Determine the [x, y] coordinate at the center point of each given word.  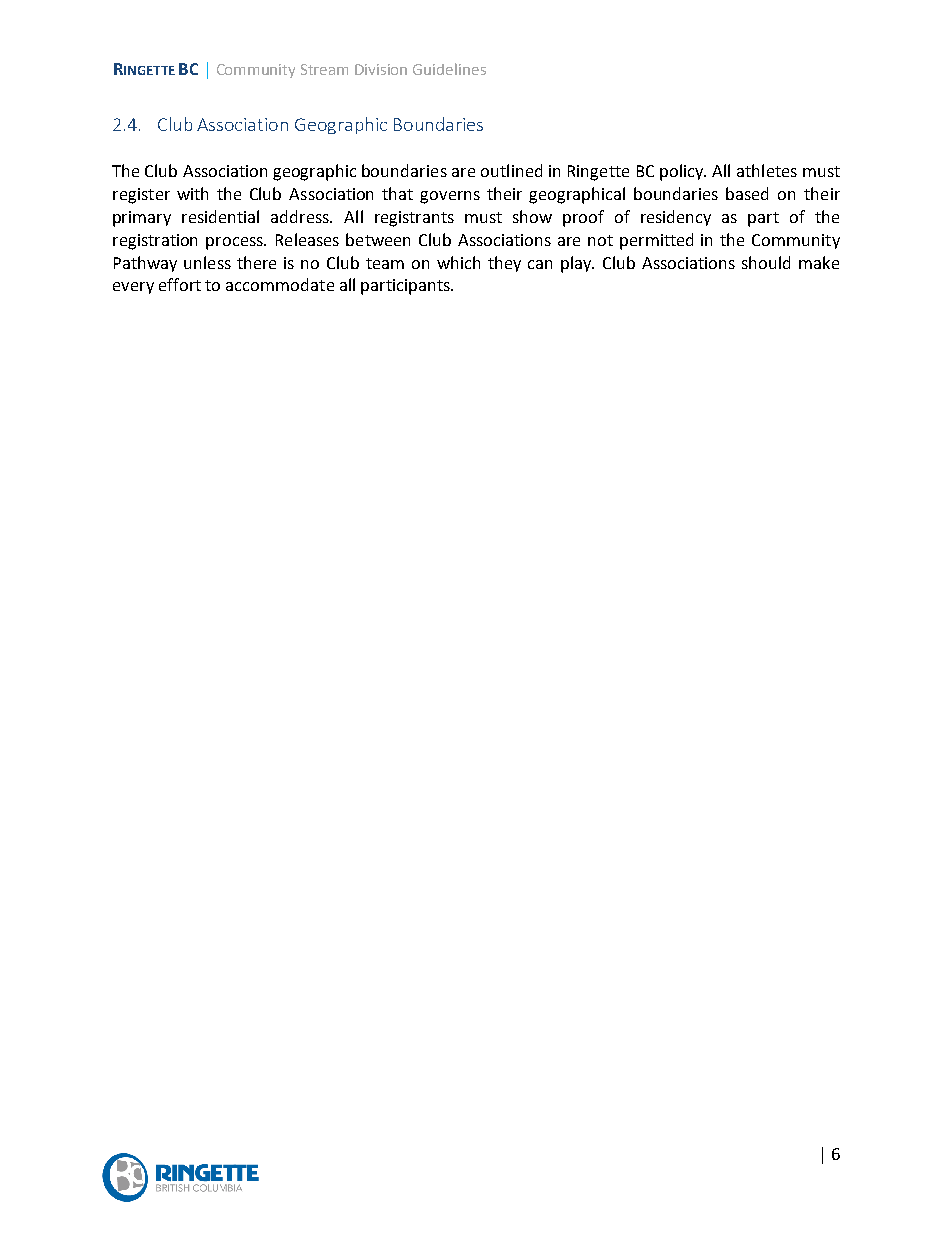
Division [381, 69]
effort [180, 284]
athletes [767, 170]
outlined [511, 170]
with [192, 193]
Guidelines [449, 69]
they [504, 264]
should [766, 262]
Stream [324, 69]
